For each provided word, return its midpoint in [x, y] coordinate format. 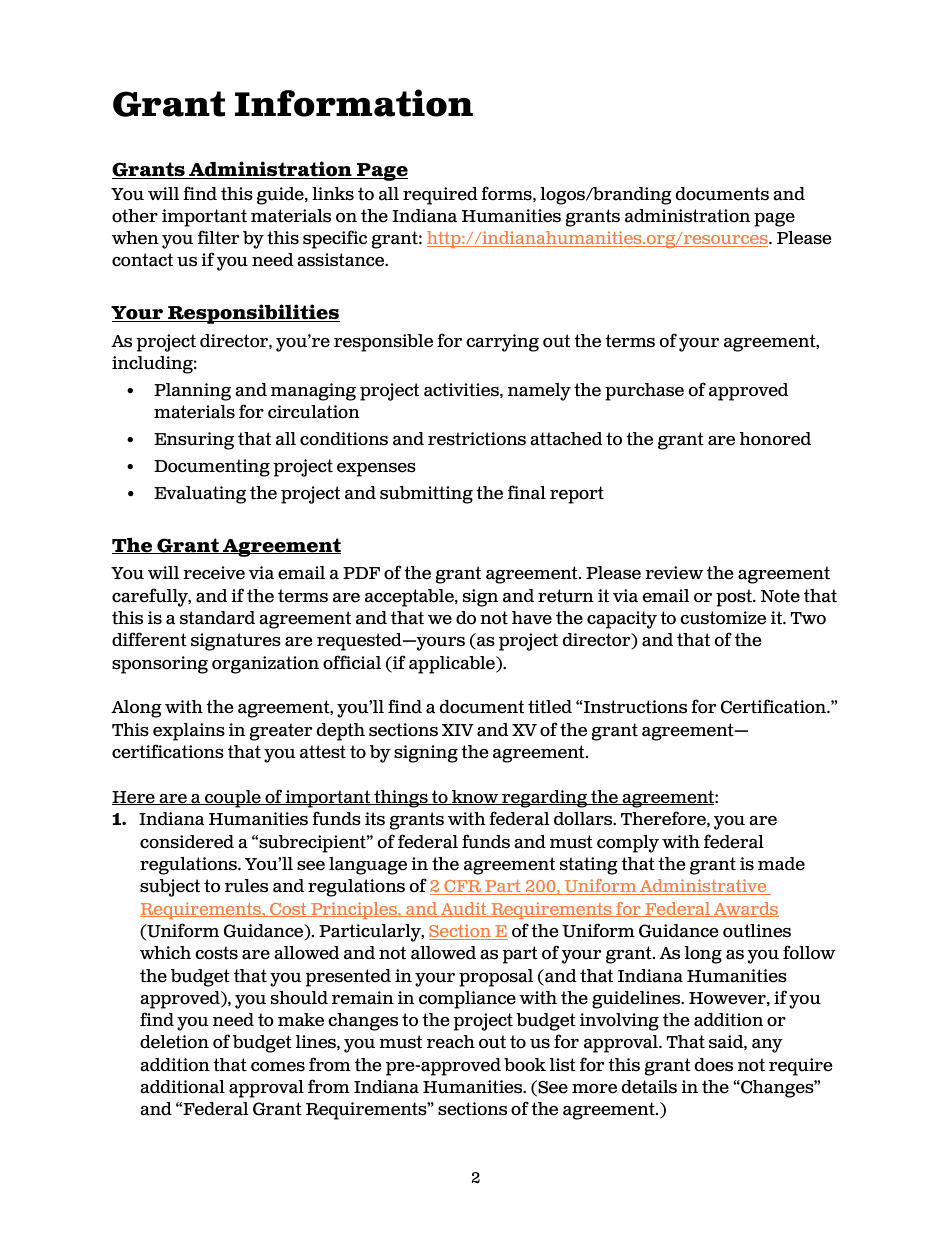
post [735, 598]
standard [217, 618]
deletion [174, 1042]
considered [187, 842]
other [135, 216]
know [475, 797]
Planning [192, 392]
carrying [502, 343]
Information [354, 103]
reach [451, 1042]
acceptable [410, 598]
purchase [644, 392]
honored [775, 439]
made [781, 864]
